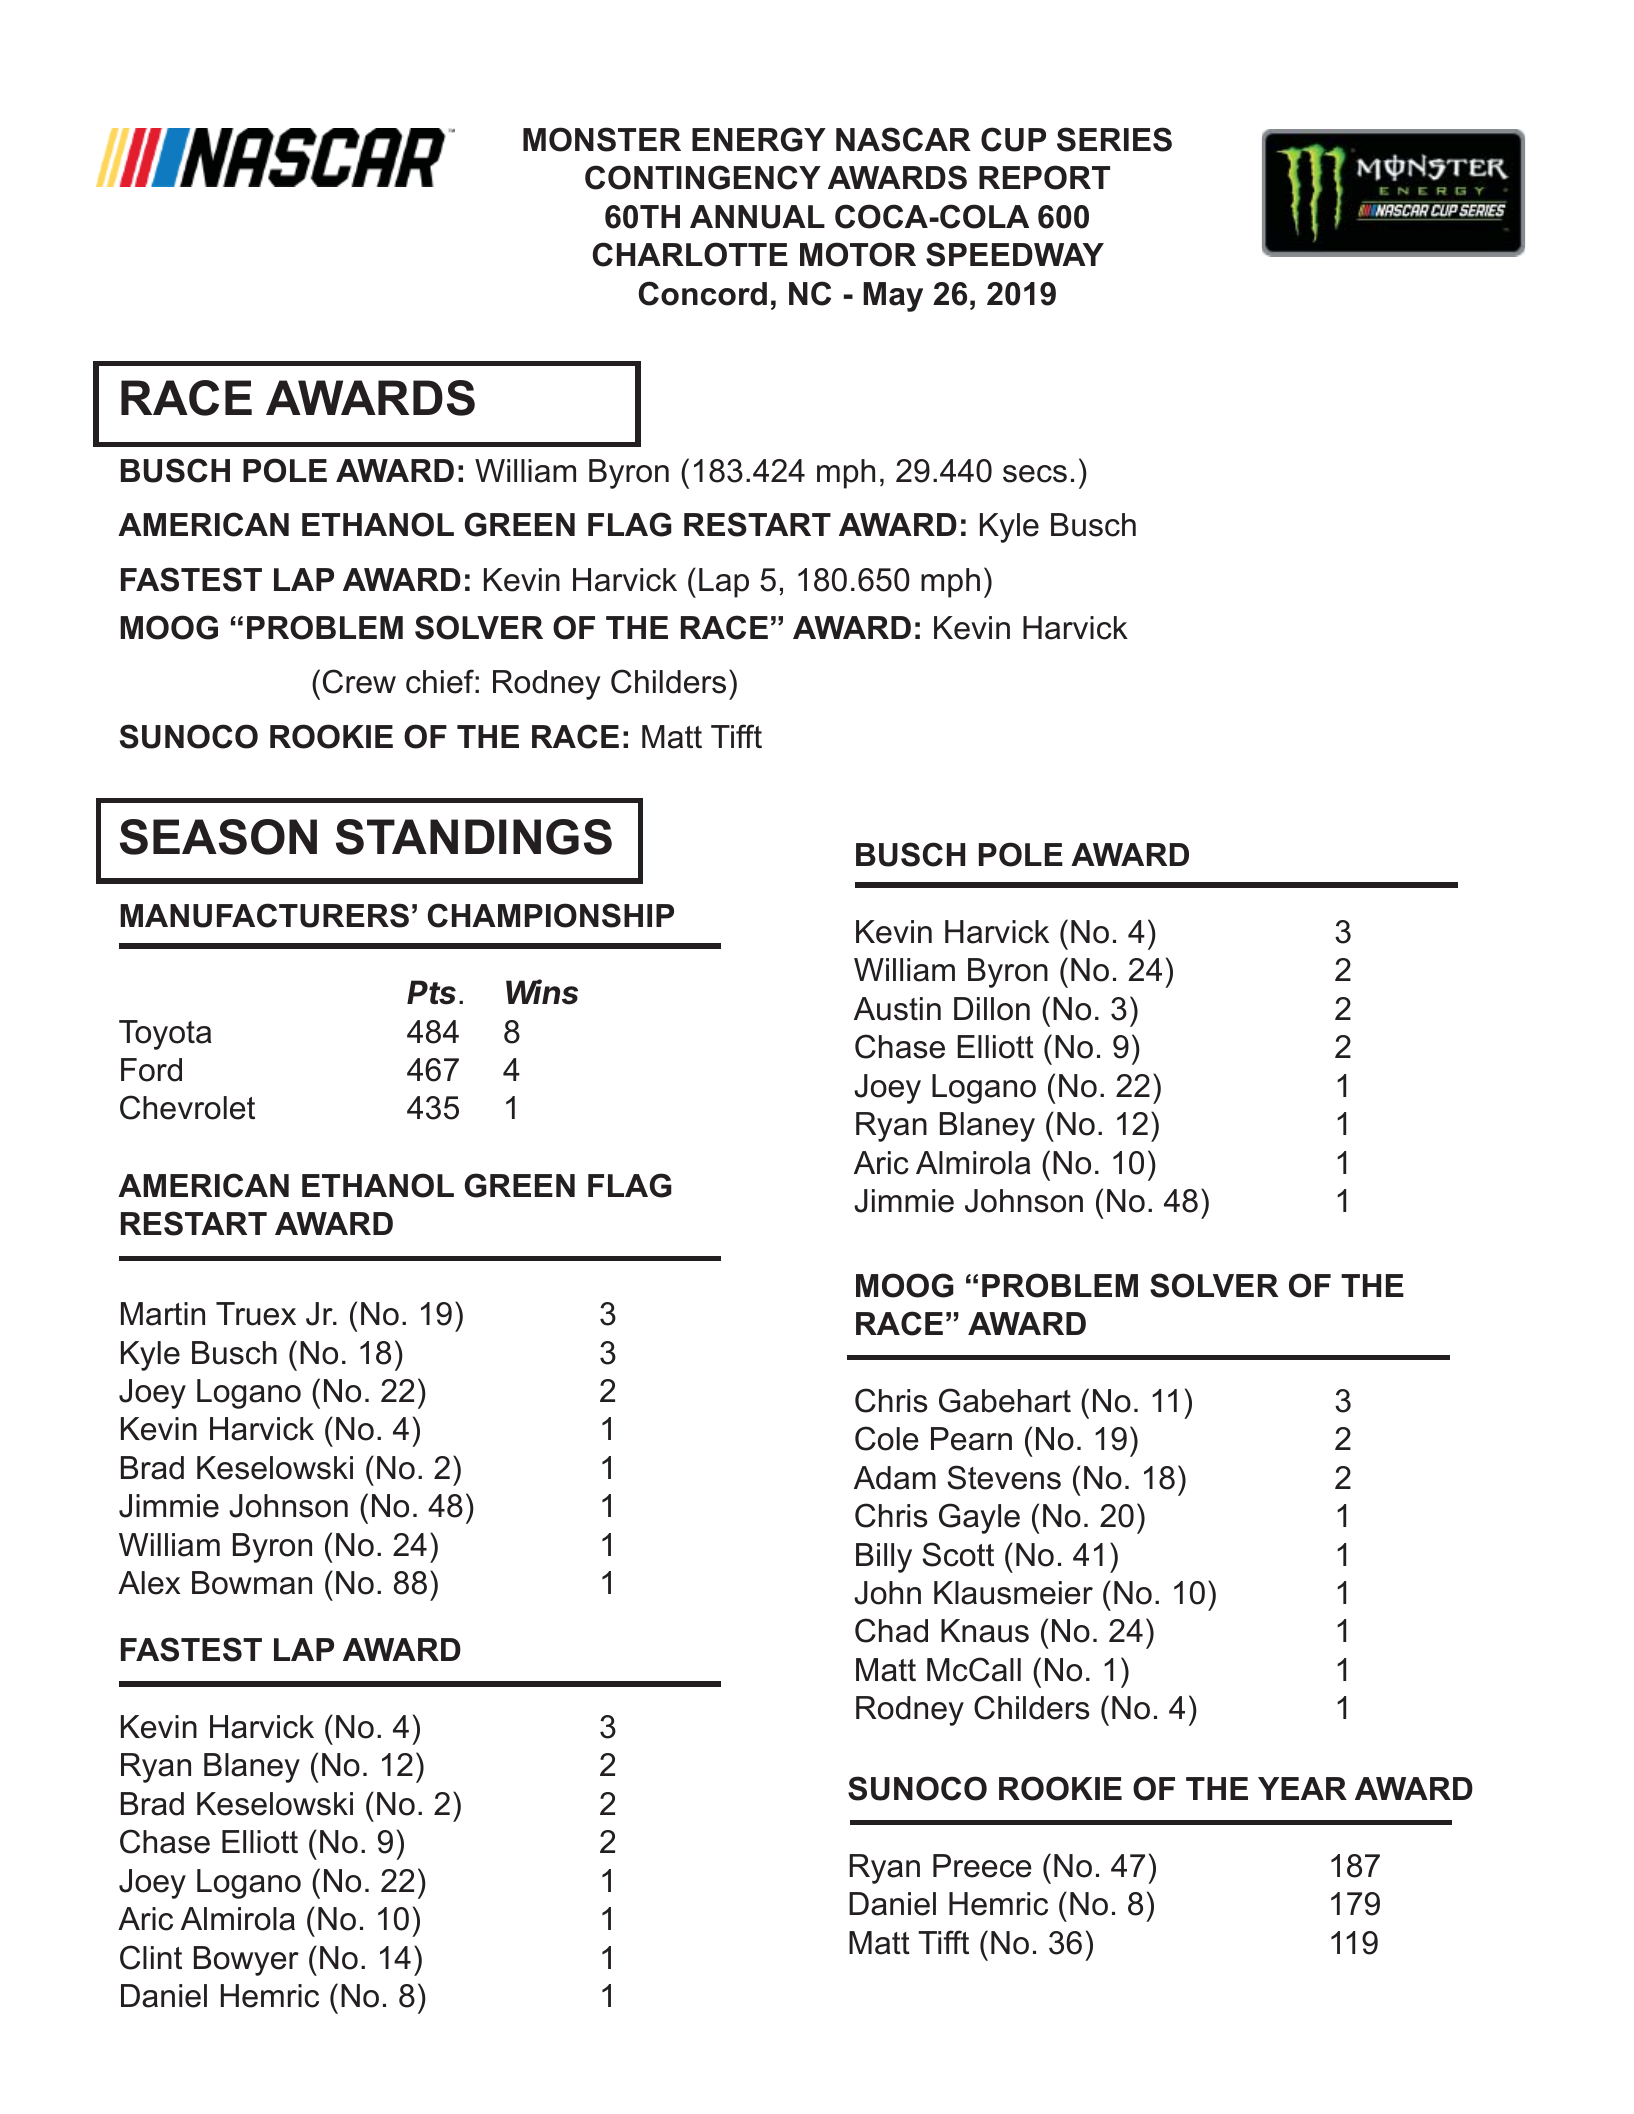 This document has height=2114, width=1634. What do you see at coordinates (252, 1583) in the document?
I see `Bowman` at bounding box center [252, 1583].
